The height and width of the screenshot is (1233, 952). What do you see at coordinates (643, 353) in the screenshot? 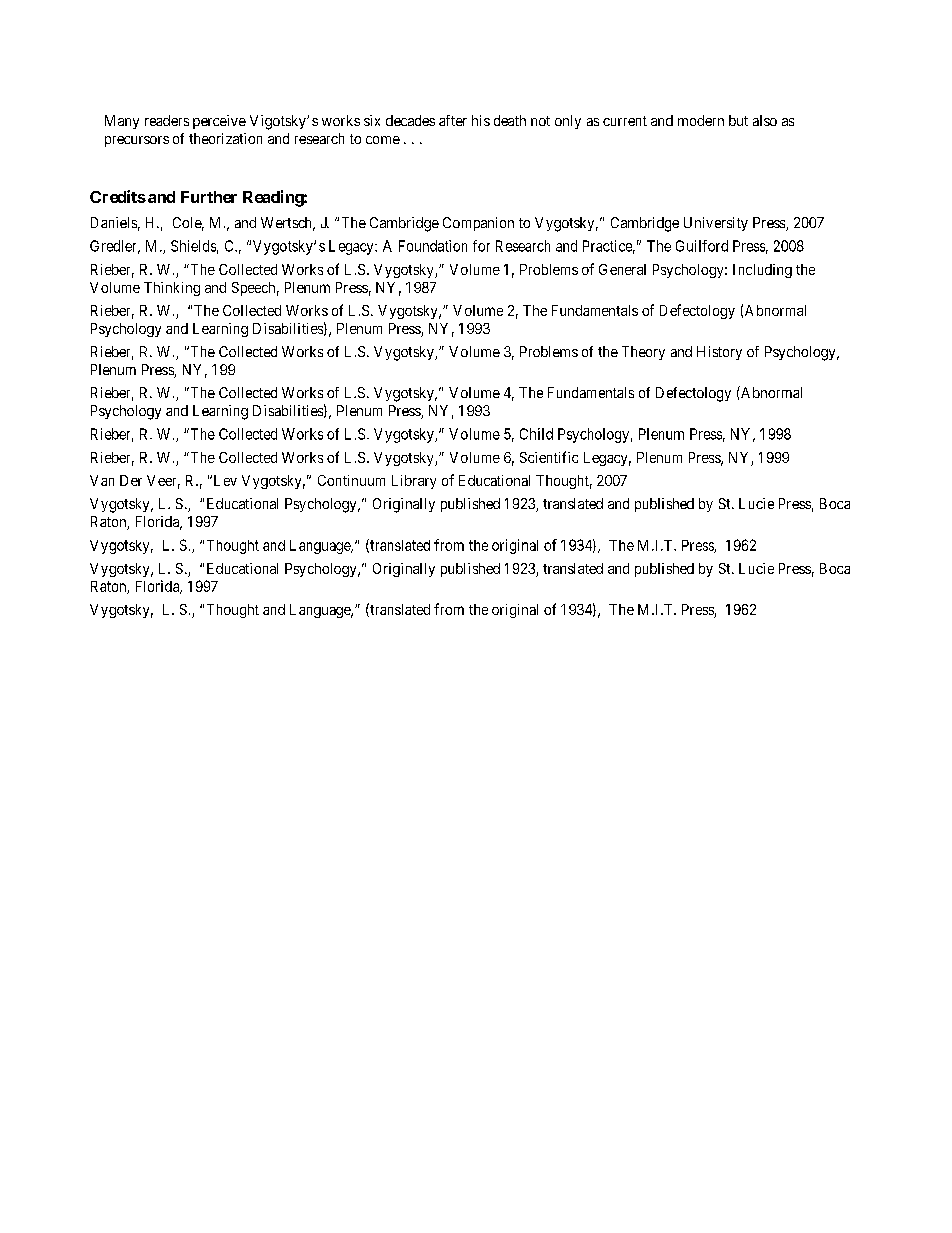
I see `Theory` at bounding box center [643, 353].
